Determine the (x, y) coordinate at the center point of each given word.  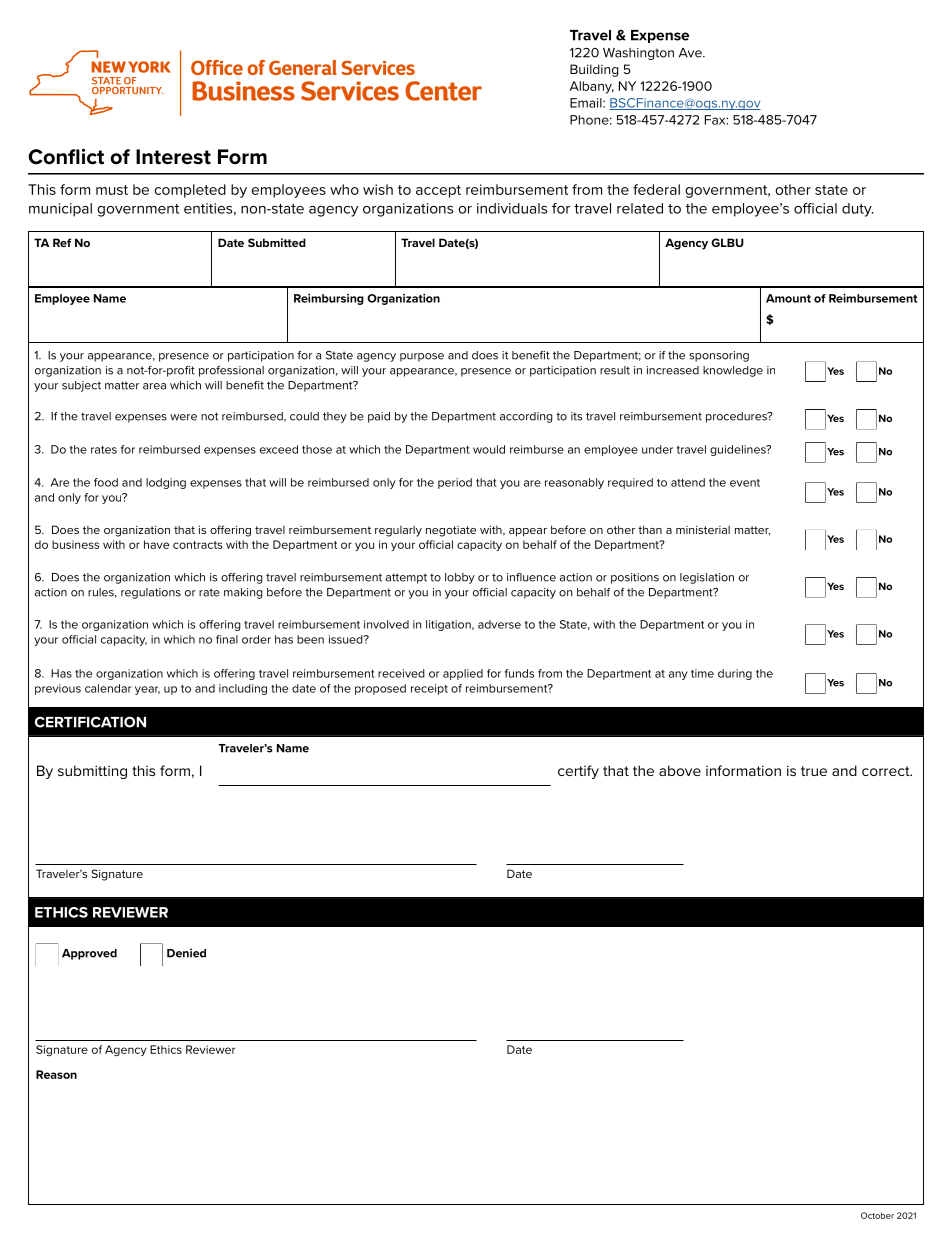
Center (443, 91)
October (877, 1215)
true (814, 771)
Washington (638, 54)
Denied (186, 953)
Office (217, 67)
